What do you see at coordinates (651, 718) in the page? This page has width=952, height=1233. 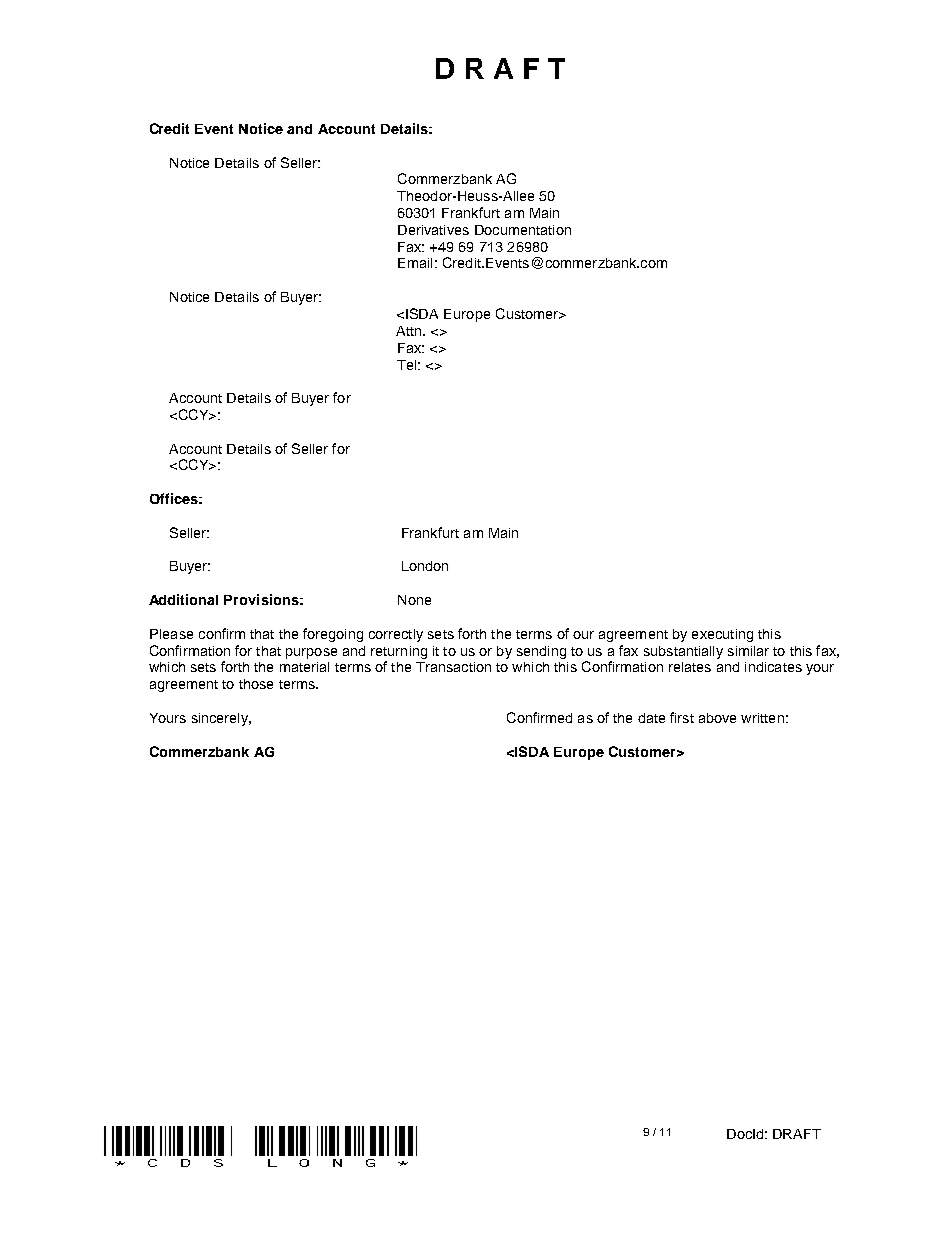 I see `date` at bounding box center [651, 718].
